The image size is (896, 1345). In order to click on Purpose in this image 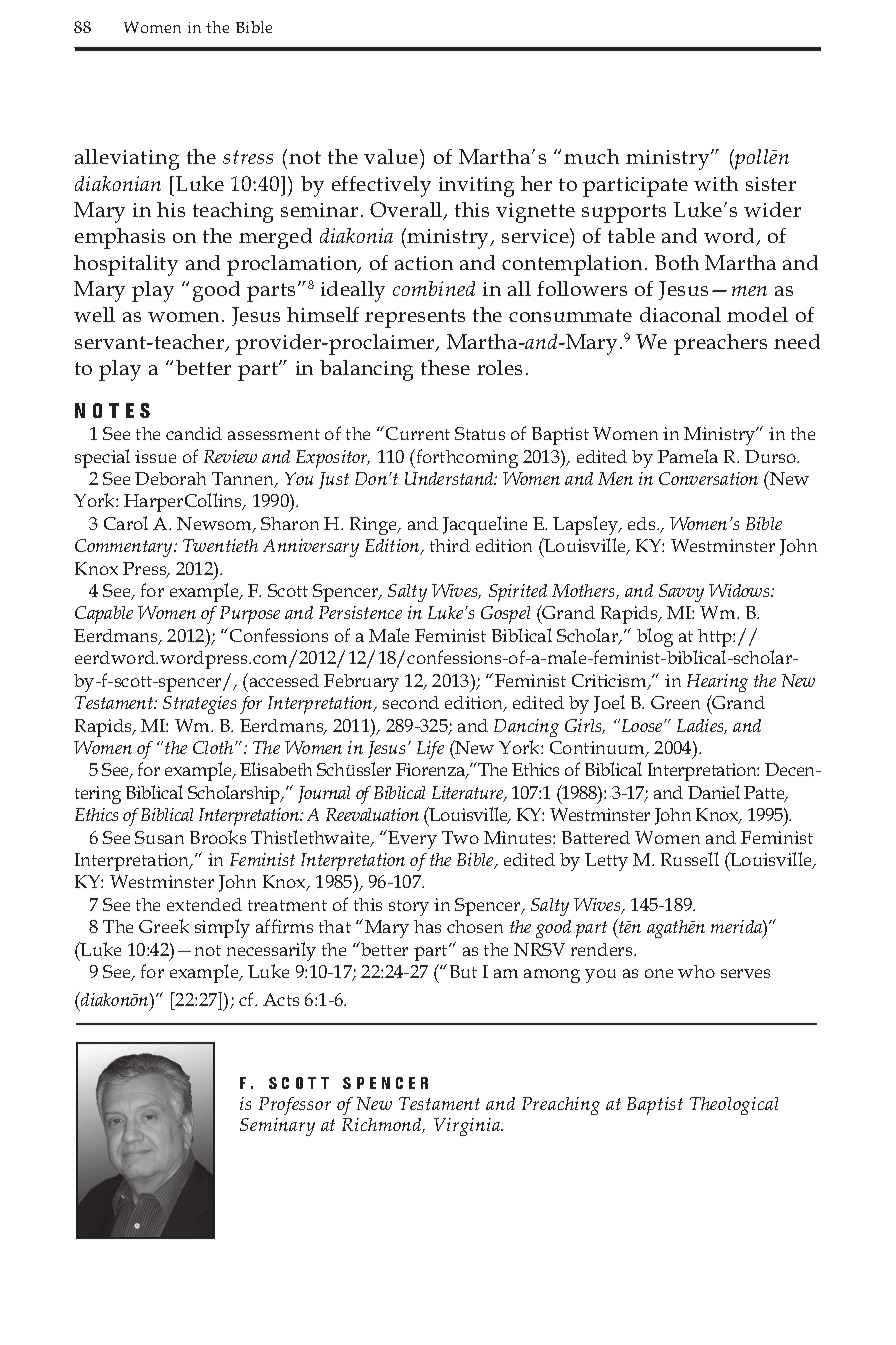, I will do `click(250, 615)`.
